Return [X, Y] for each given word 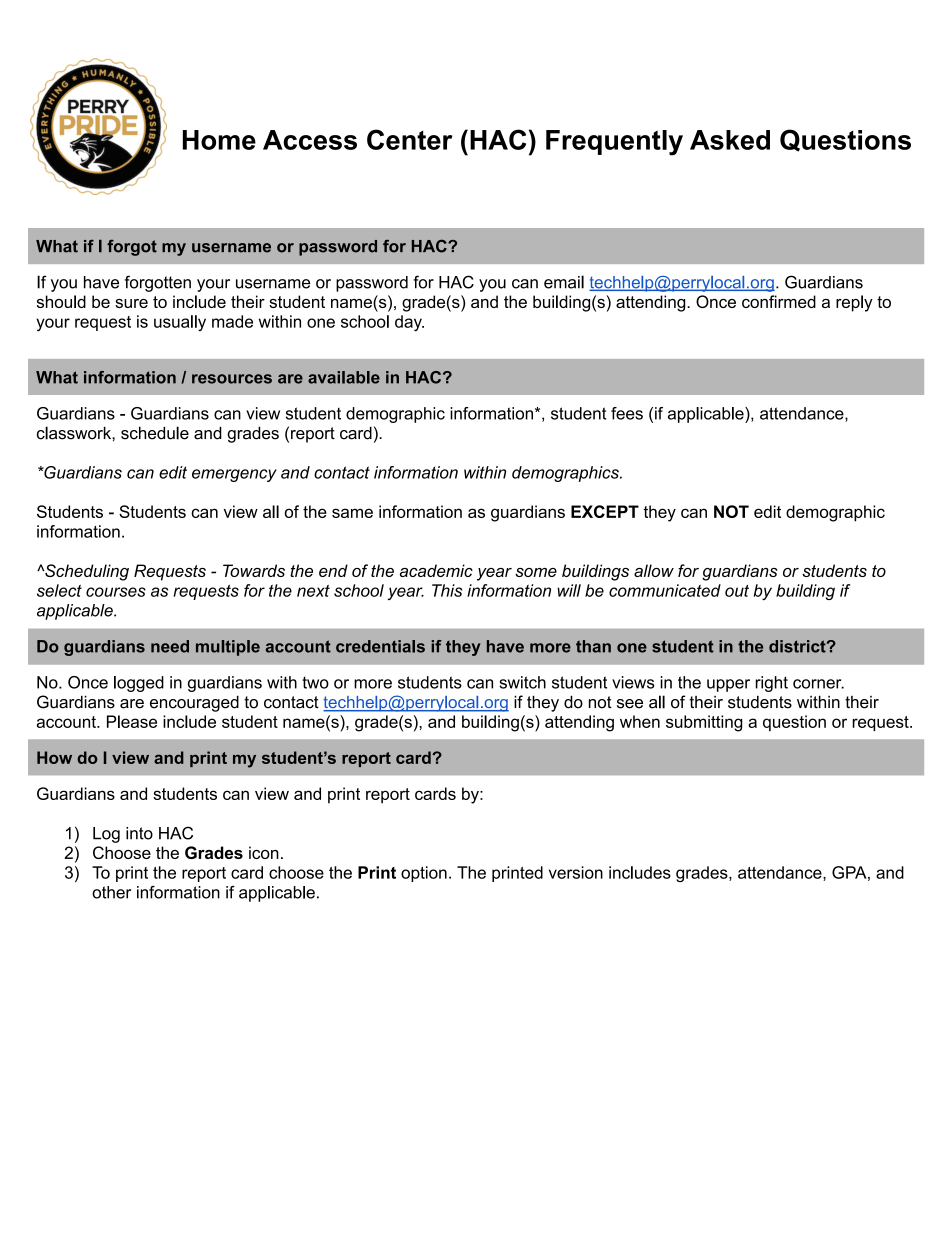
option [424, 874]
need [170, 646]
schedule [155, 433]
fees [627, 413]
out [737, 591]
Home [219, 140]
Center [410, 139]
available [344, 377]
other [111, 892]
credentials [380, 646]
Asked [730, 140]
